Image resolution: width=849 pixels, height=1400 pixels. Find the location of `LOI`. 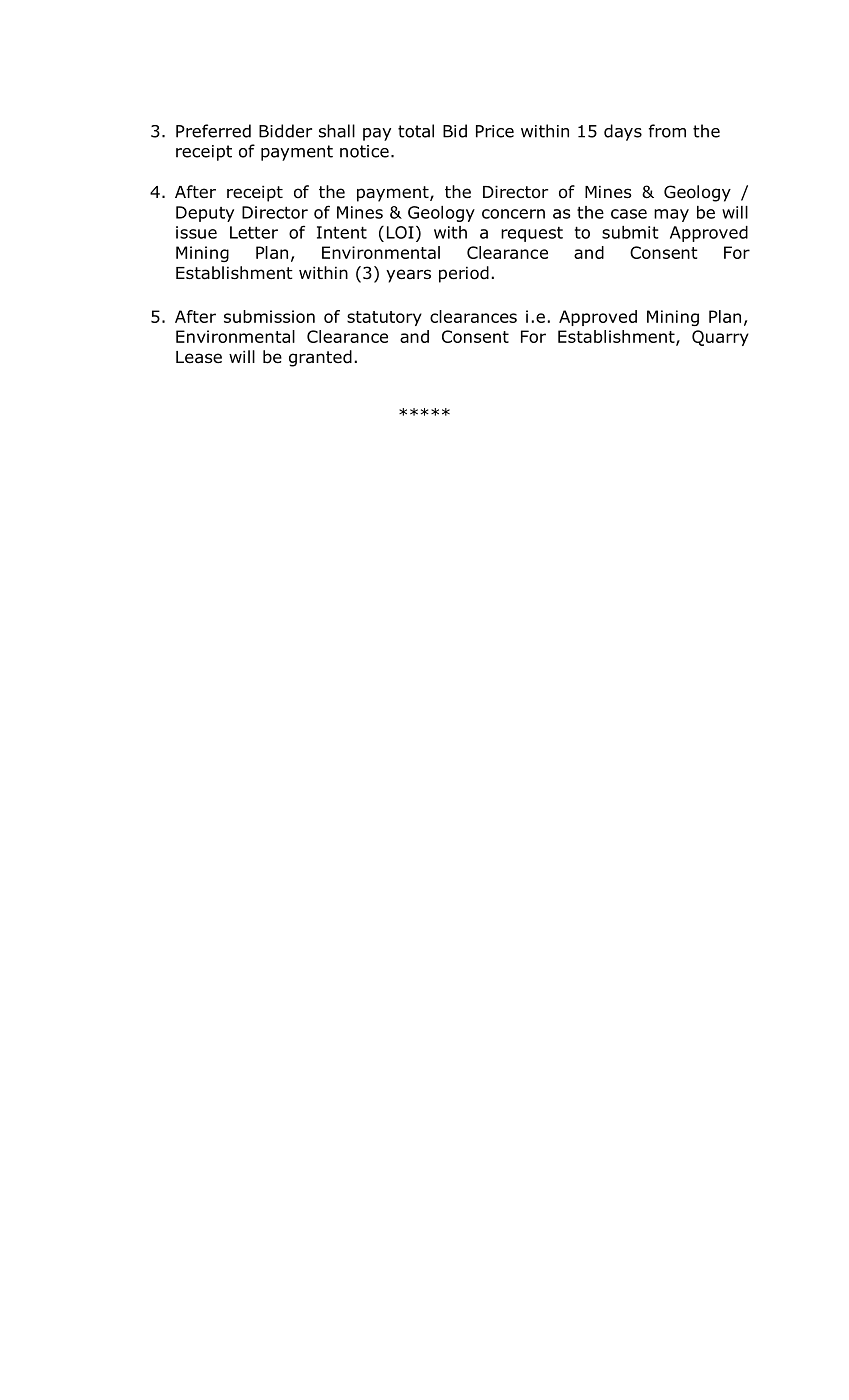

LOI is located at coordinates (400, 232).
